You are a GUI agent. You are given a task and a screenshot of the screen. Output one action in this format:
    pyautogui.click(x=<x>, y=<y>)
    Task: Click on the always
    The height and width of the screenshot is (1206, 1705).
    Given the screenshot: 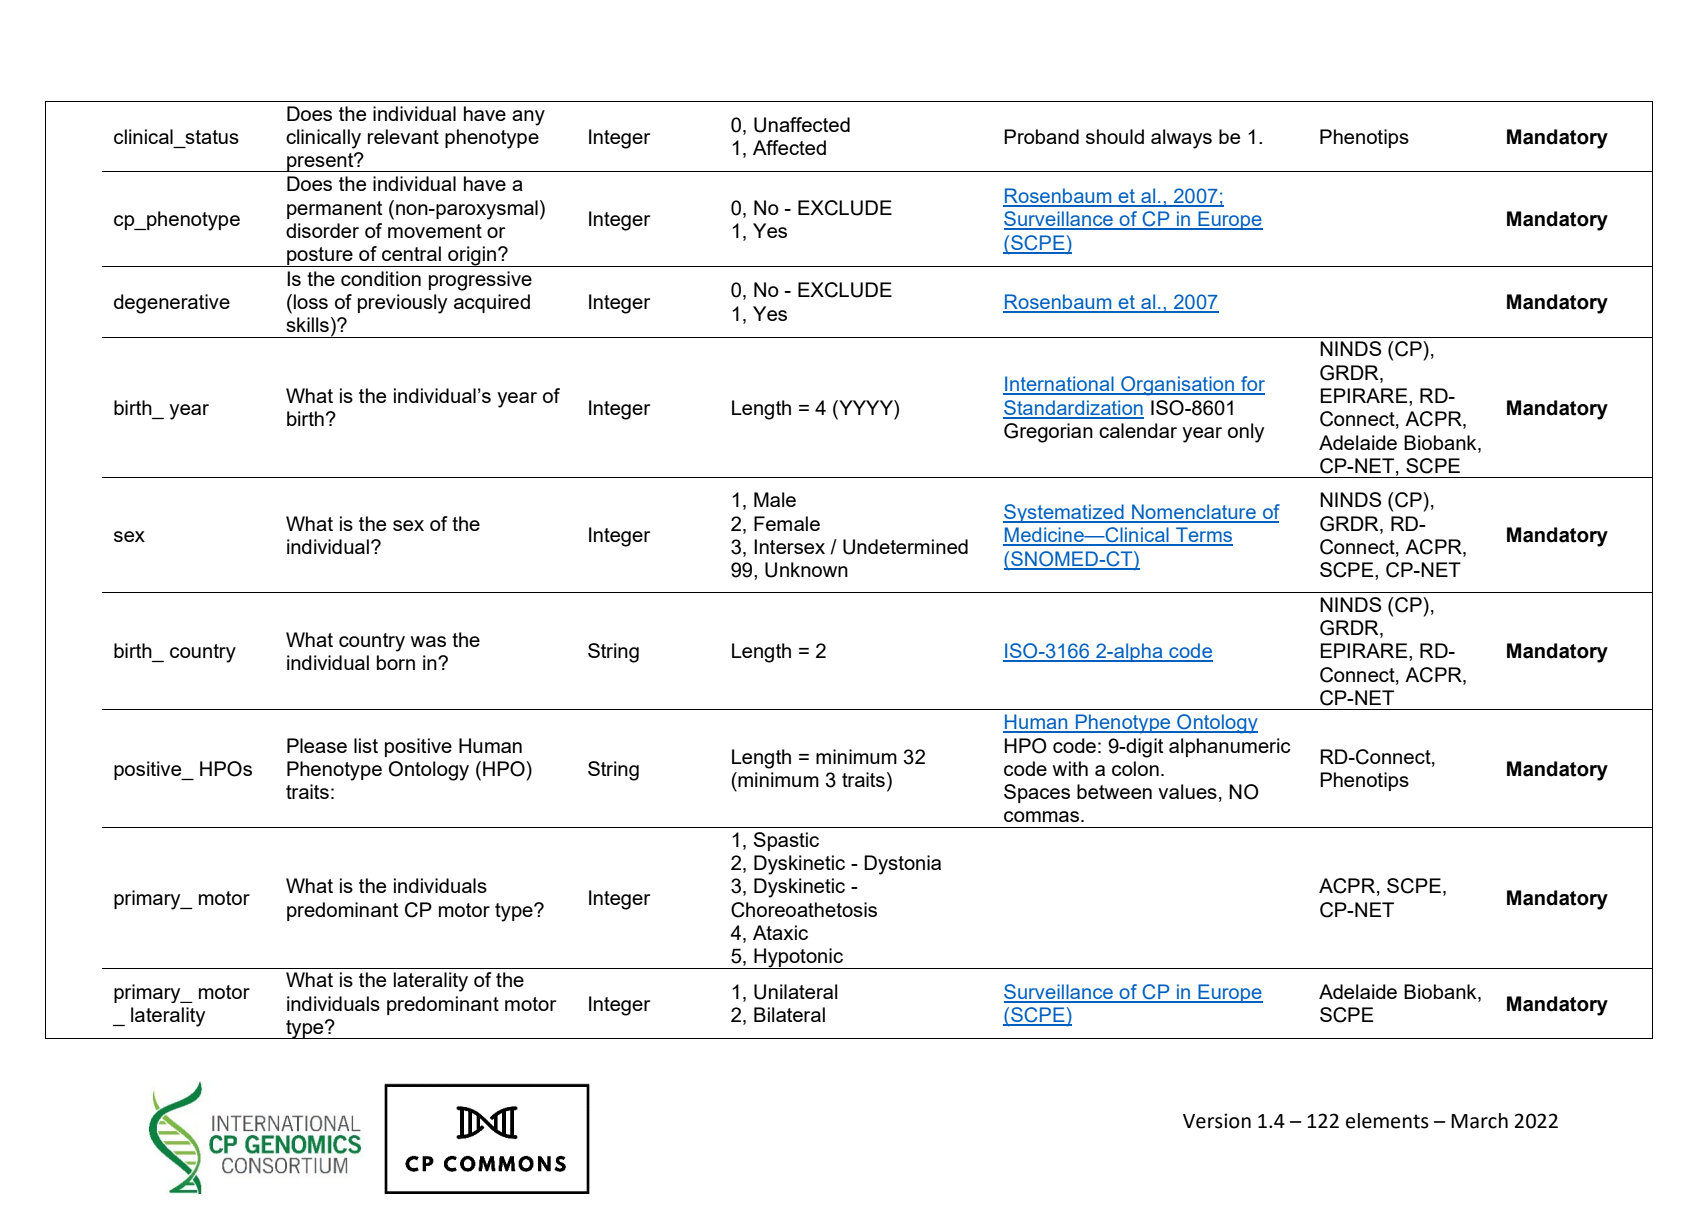 What is the action you would take?
    pyautogui.click(x=1181, y=139)
